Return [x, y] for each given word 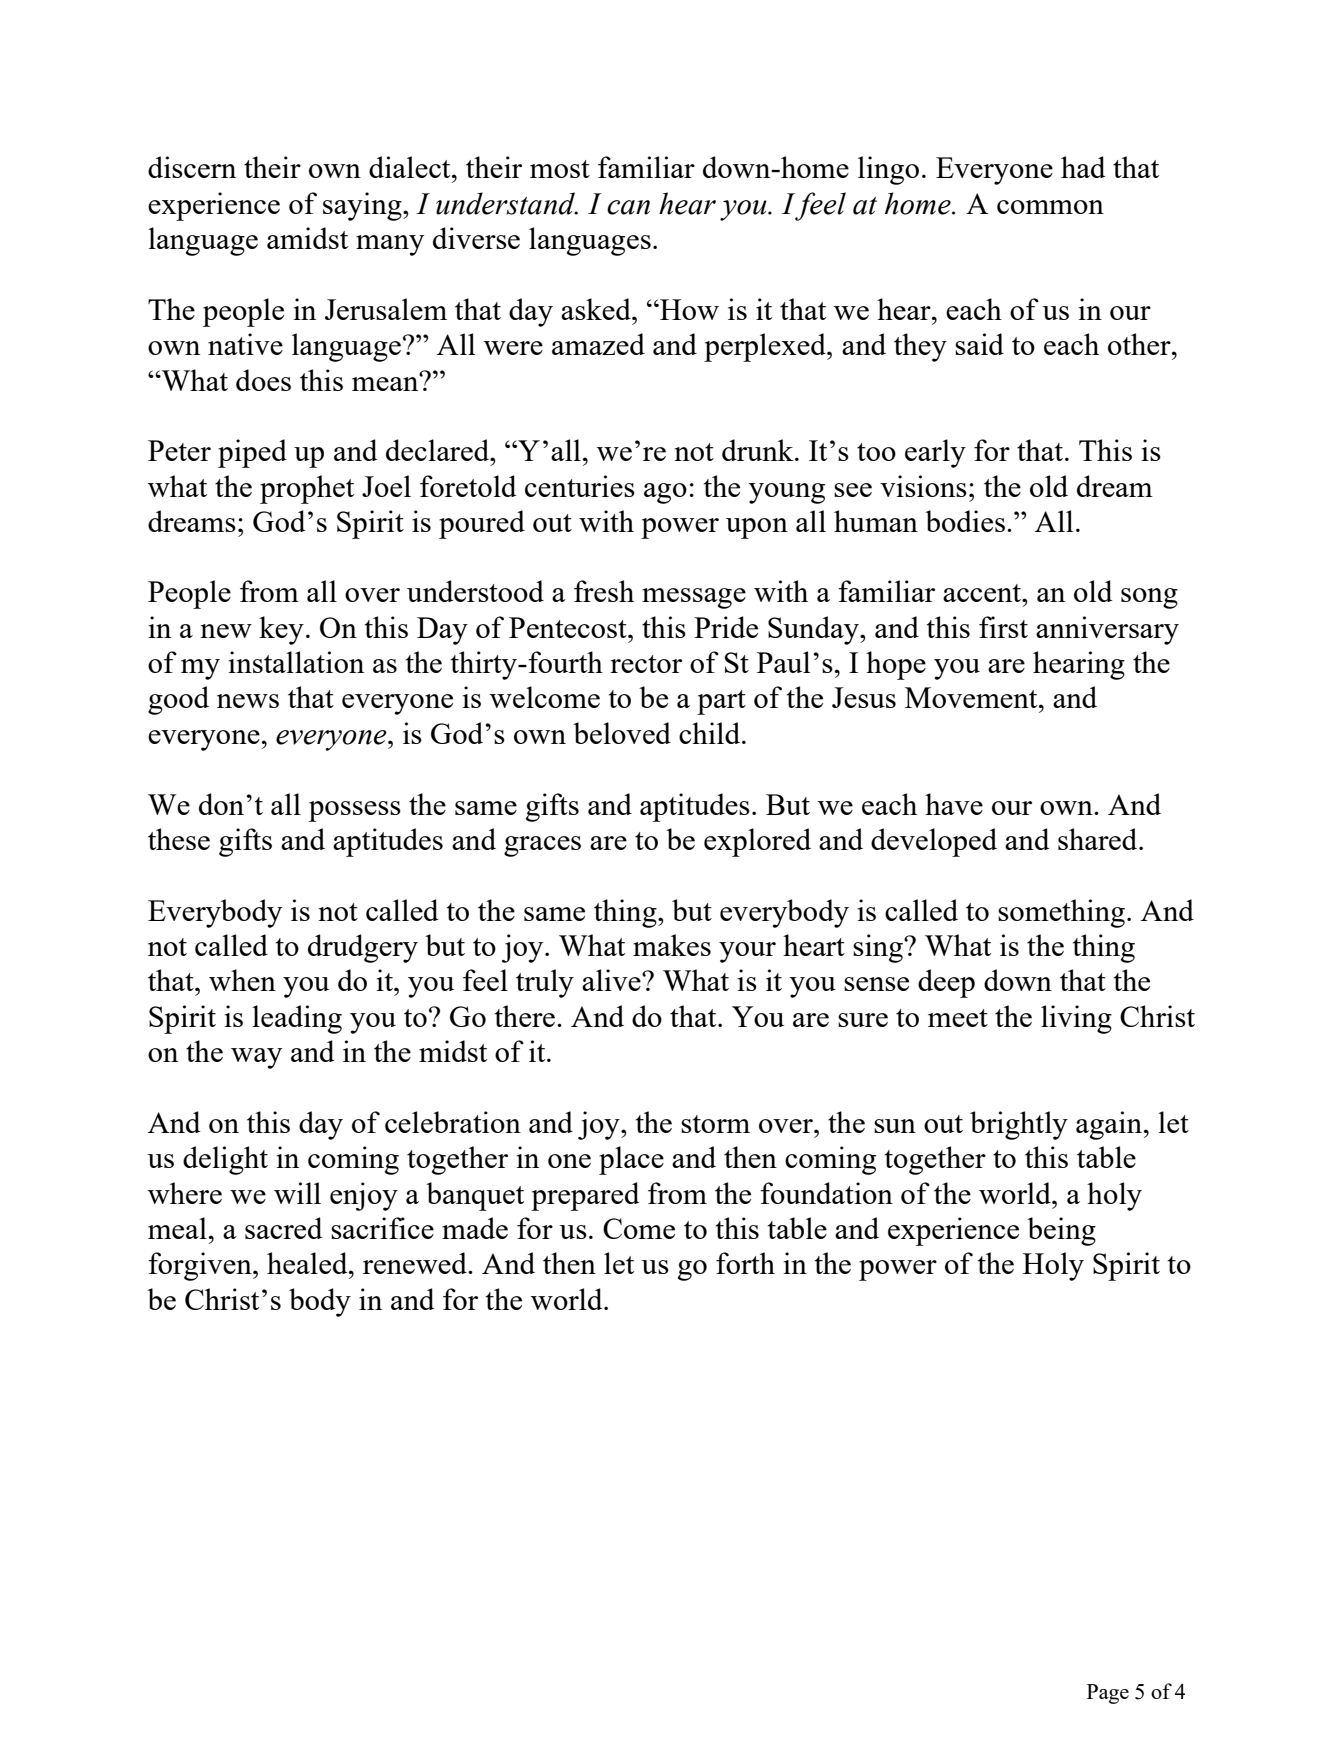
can [628, 207]
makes [672, 945]
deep [946, 983]
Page [1108, 1694]
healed [308, 1263]
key [281, 630]
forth [745, 1263]
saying [363, 206]
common [1050, 207]
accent [983, 593]
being [1061, 1231]
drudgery [363, 948]
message [694, 598]
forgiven [201, 1266]
